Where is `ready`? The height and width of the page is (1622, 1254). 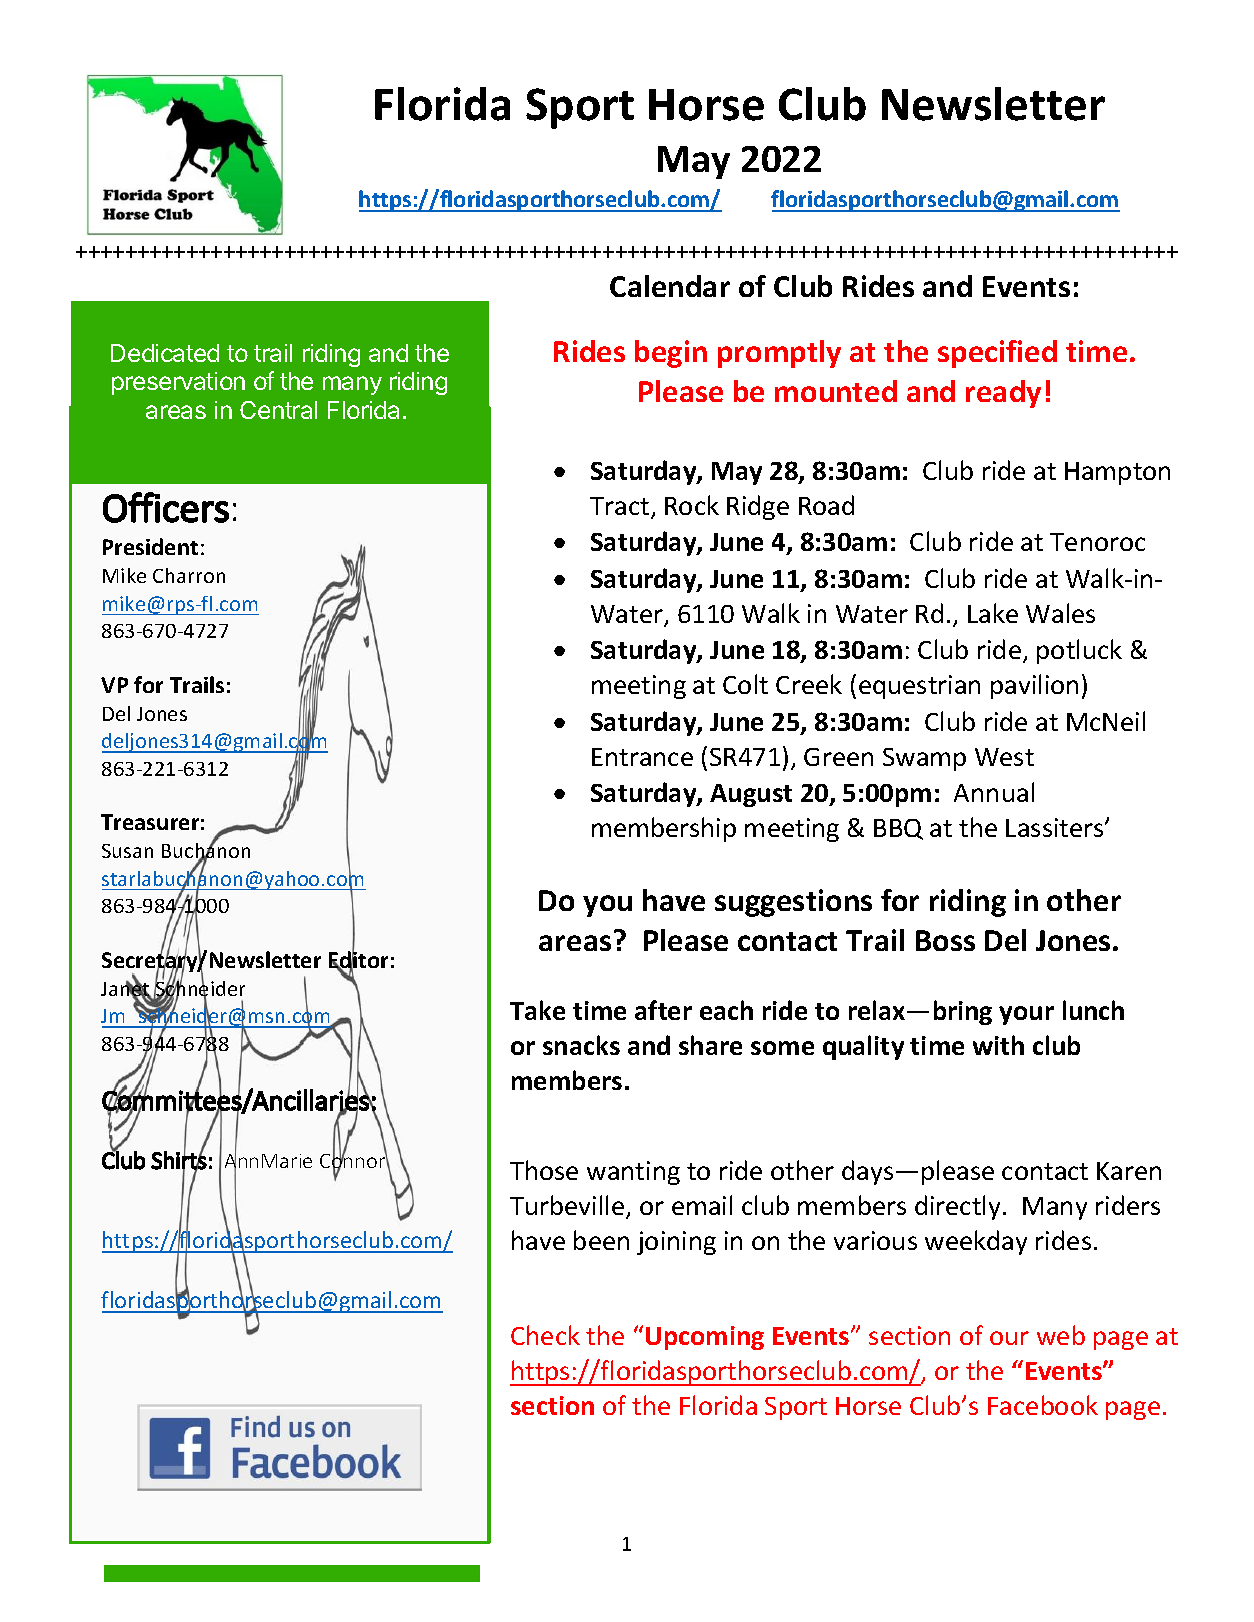
ready is located at coordinates (1003, 394).
